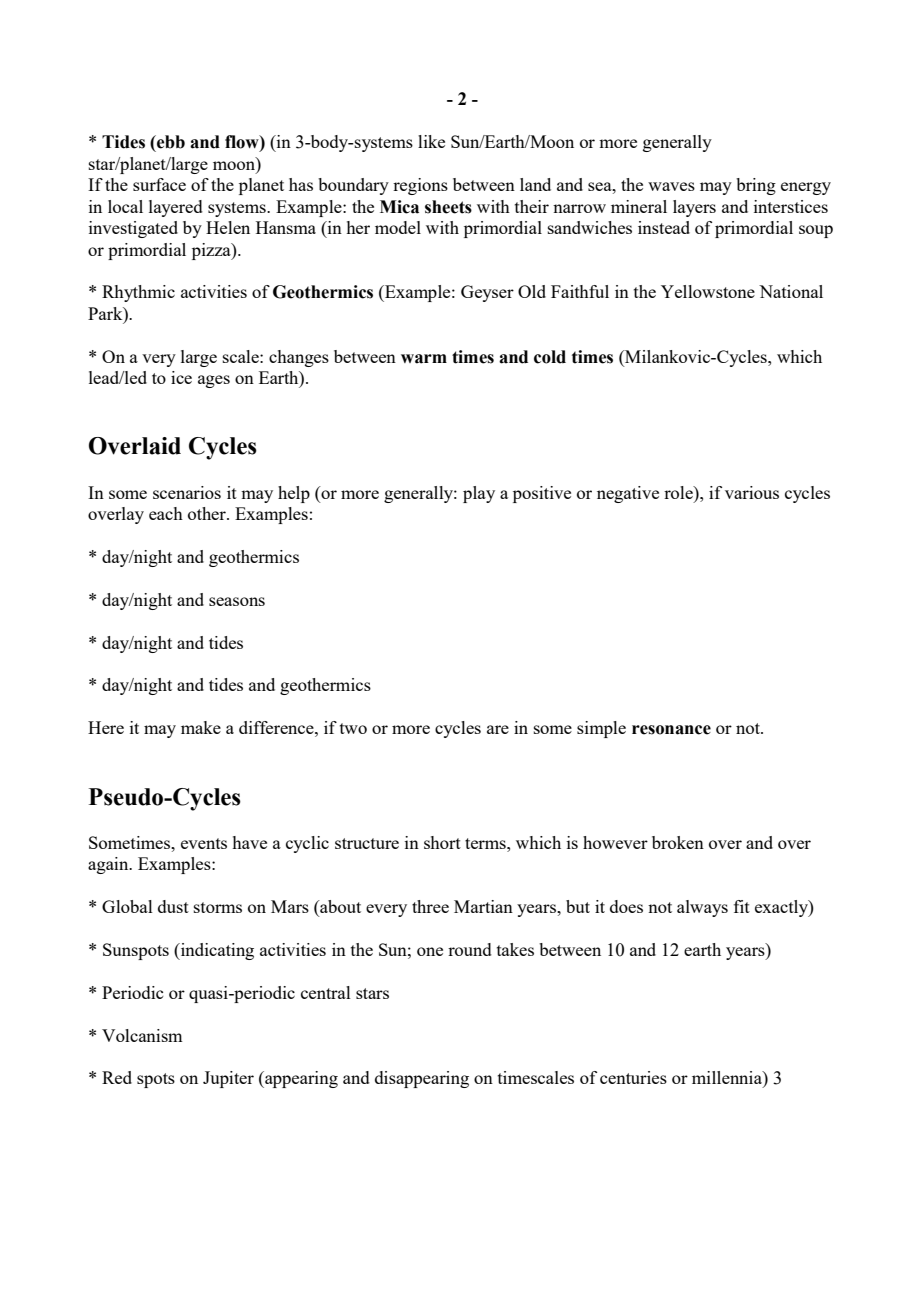  Describe the element at coordinates (442, 842) in the screenshot. I see `short` at that location.
